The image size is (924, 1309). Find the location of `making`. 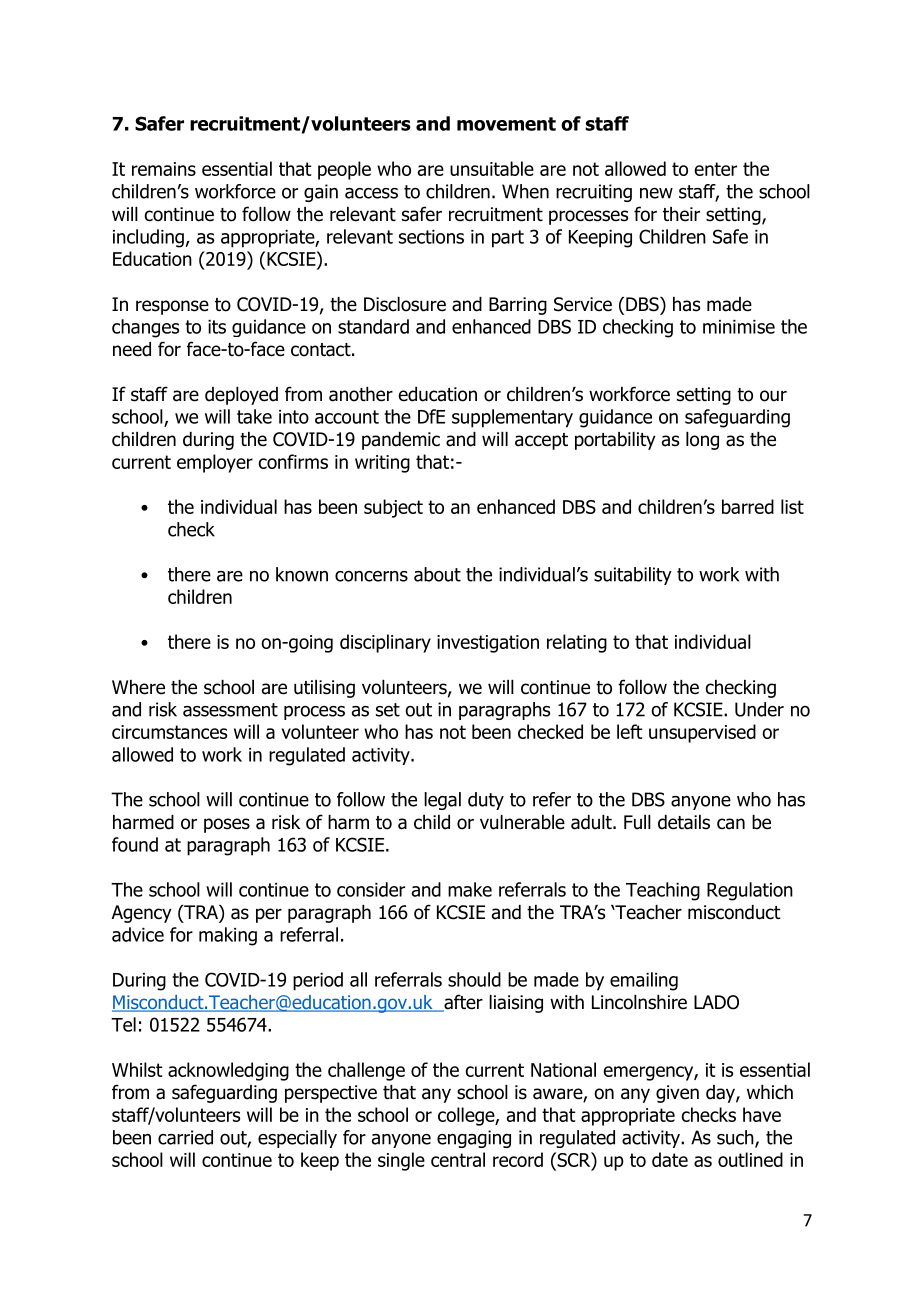

making is located at coordinates (228, 936).
